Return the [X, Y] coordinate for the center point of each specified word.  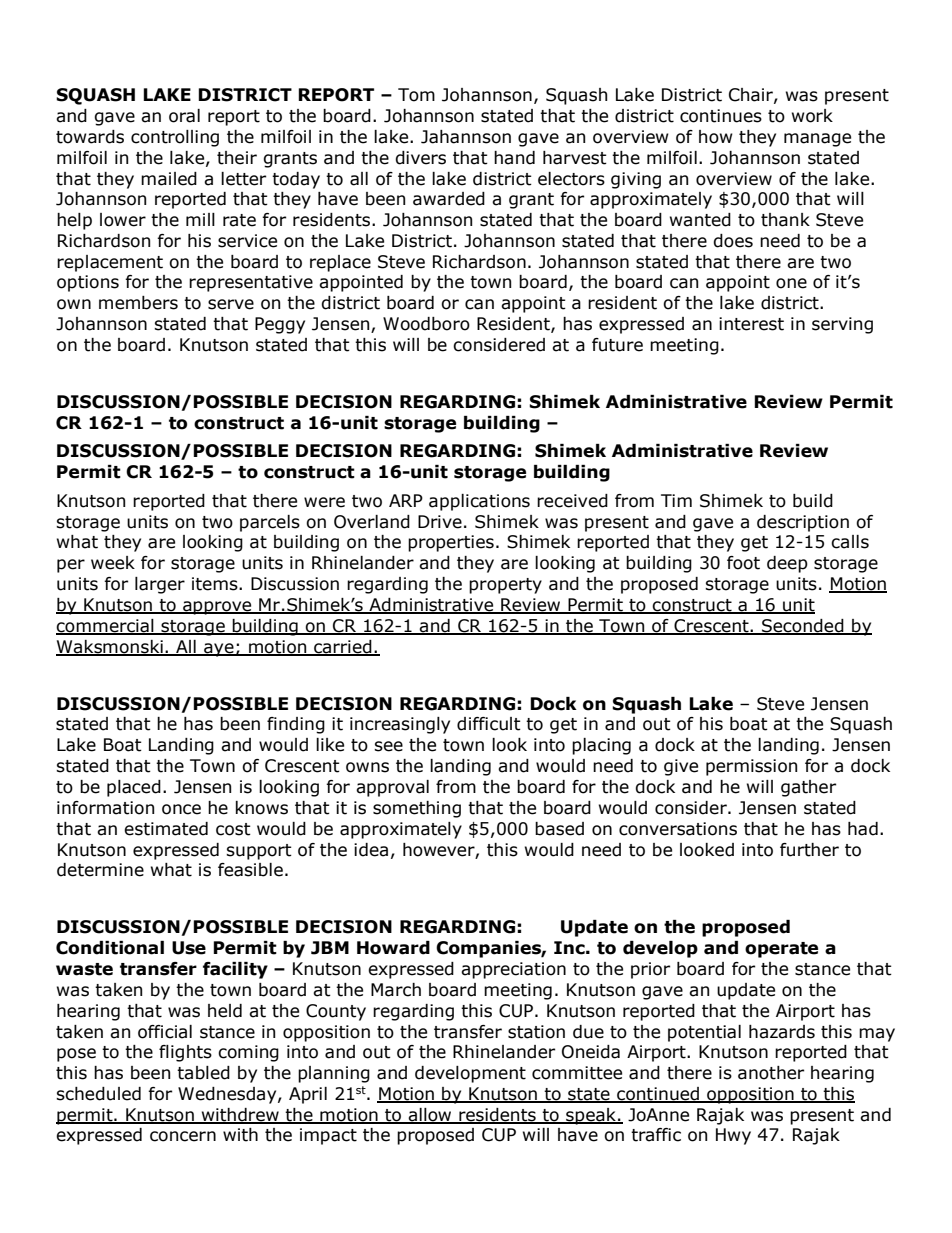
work [812, 116]
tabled [203, 1073]
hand [514, 158]
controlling [175, 138]
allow [430, 1116]
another [771, 1073]
